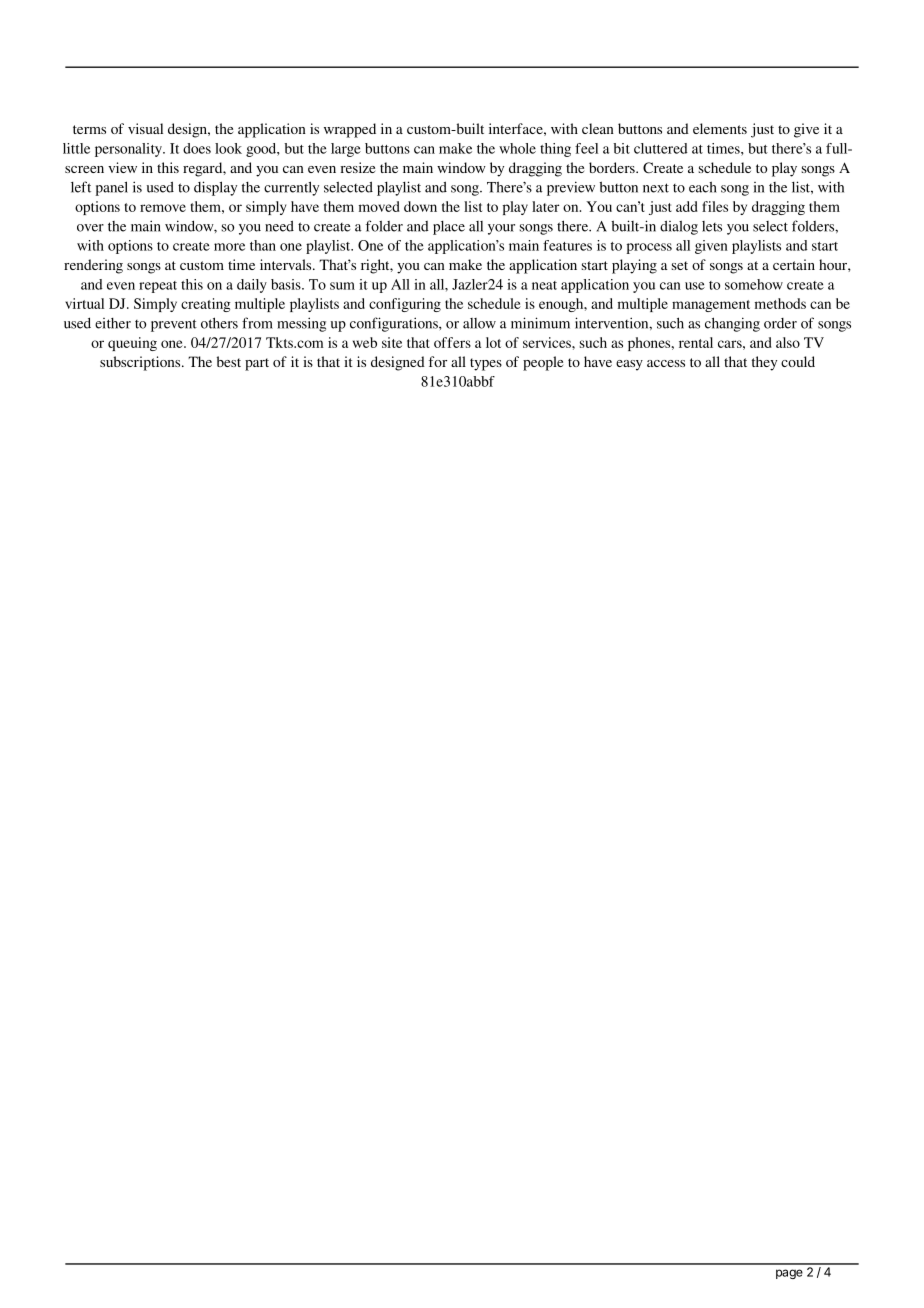 The height and width of the page is (1308, 924). Describe the element at coordinates (703, 187) in the page. I see `each` at that location.
